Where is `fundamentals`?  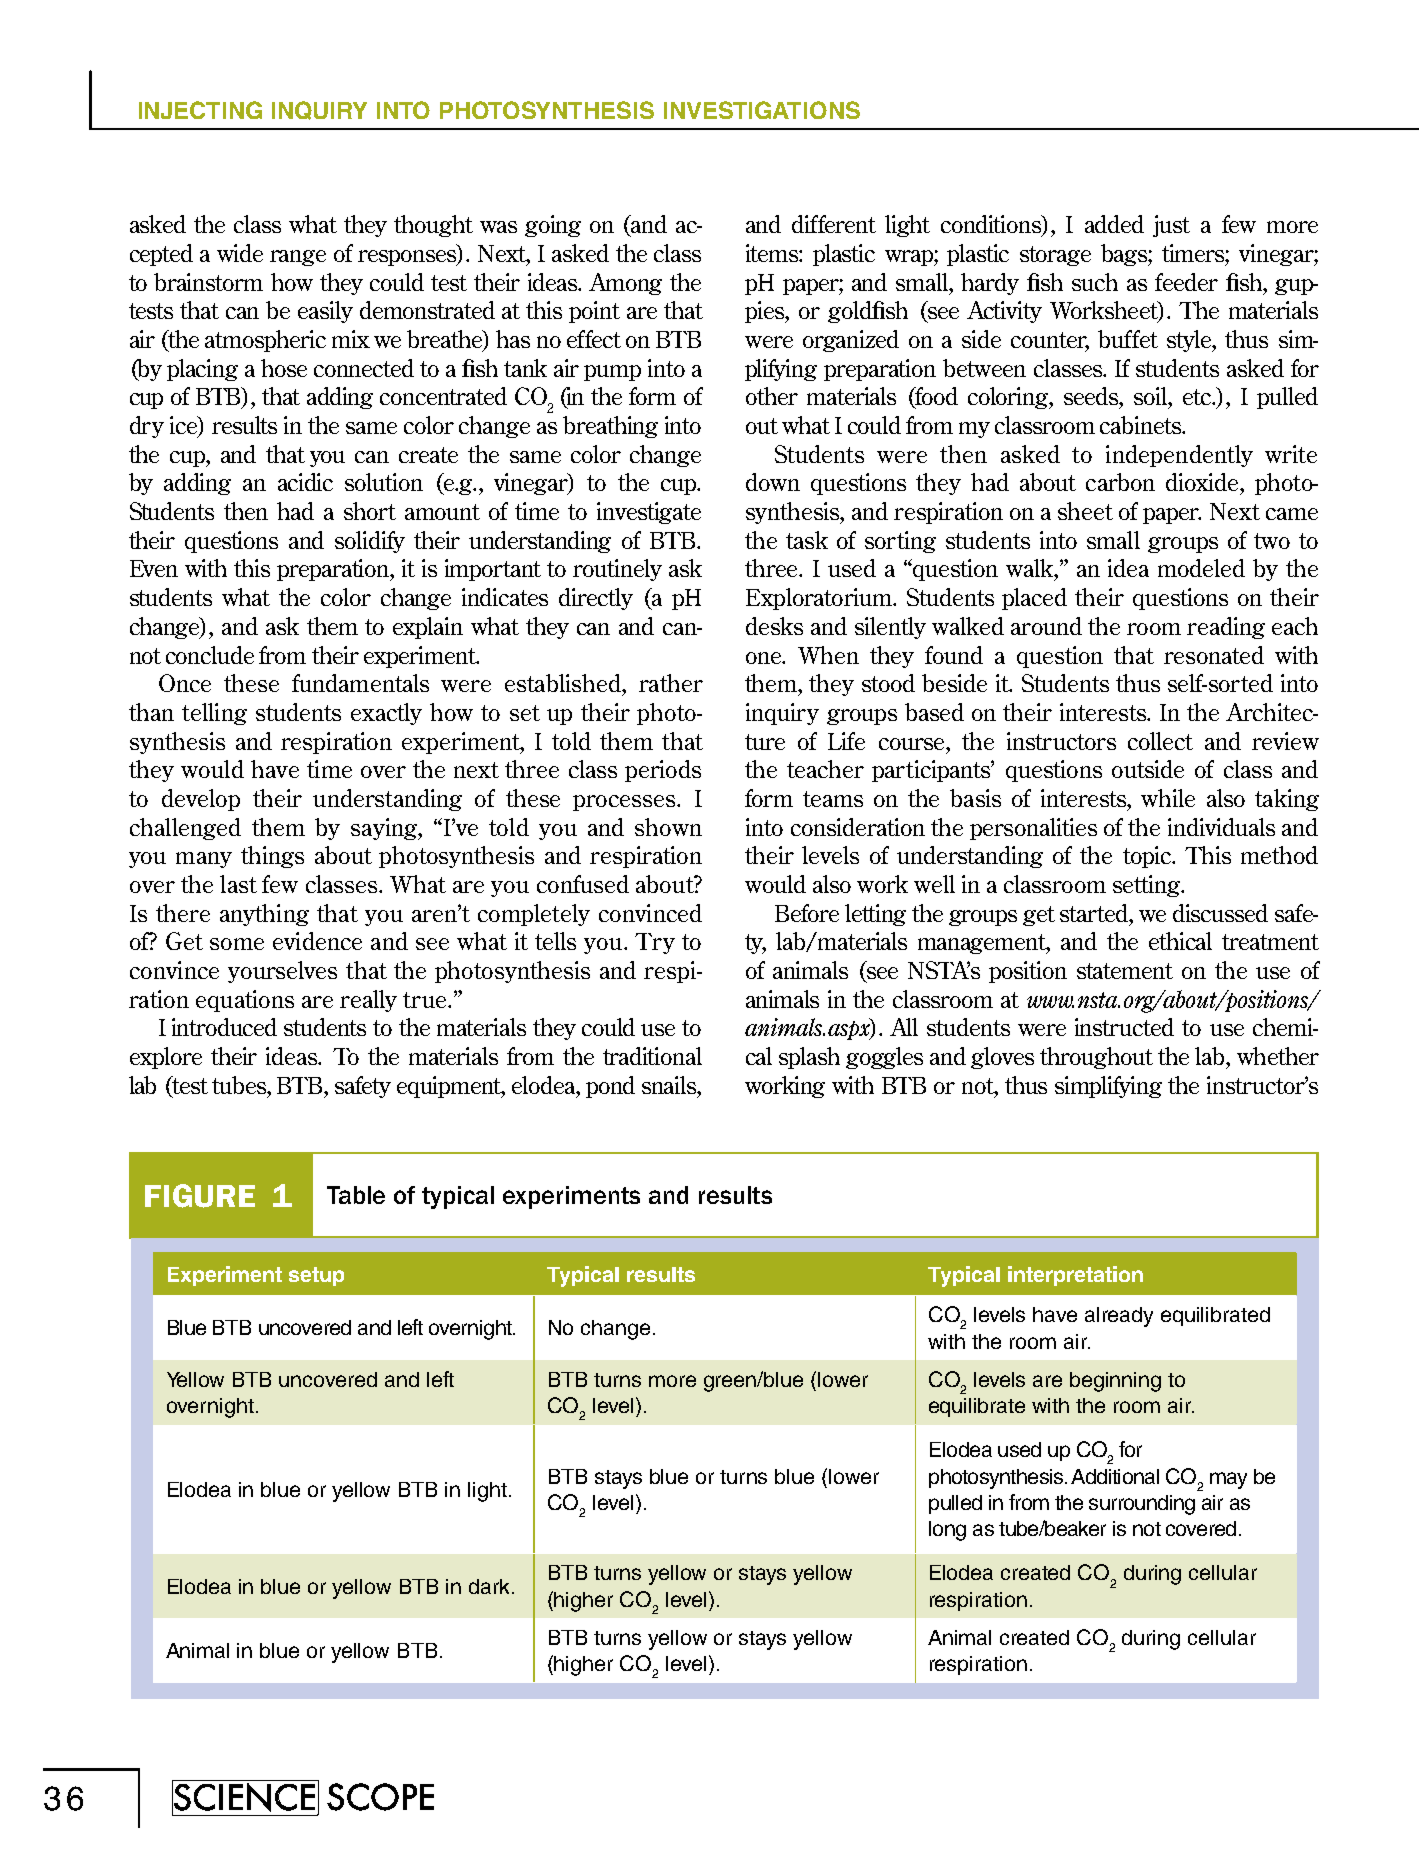
fundamentals is located at coordinates (360, 683).
